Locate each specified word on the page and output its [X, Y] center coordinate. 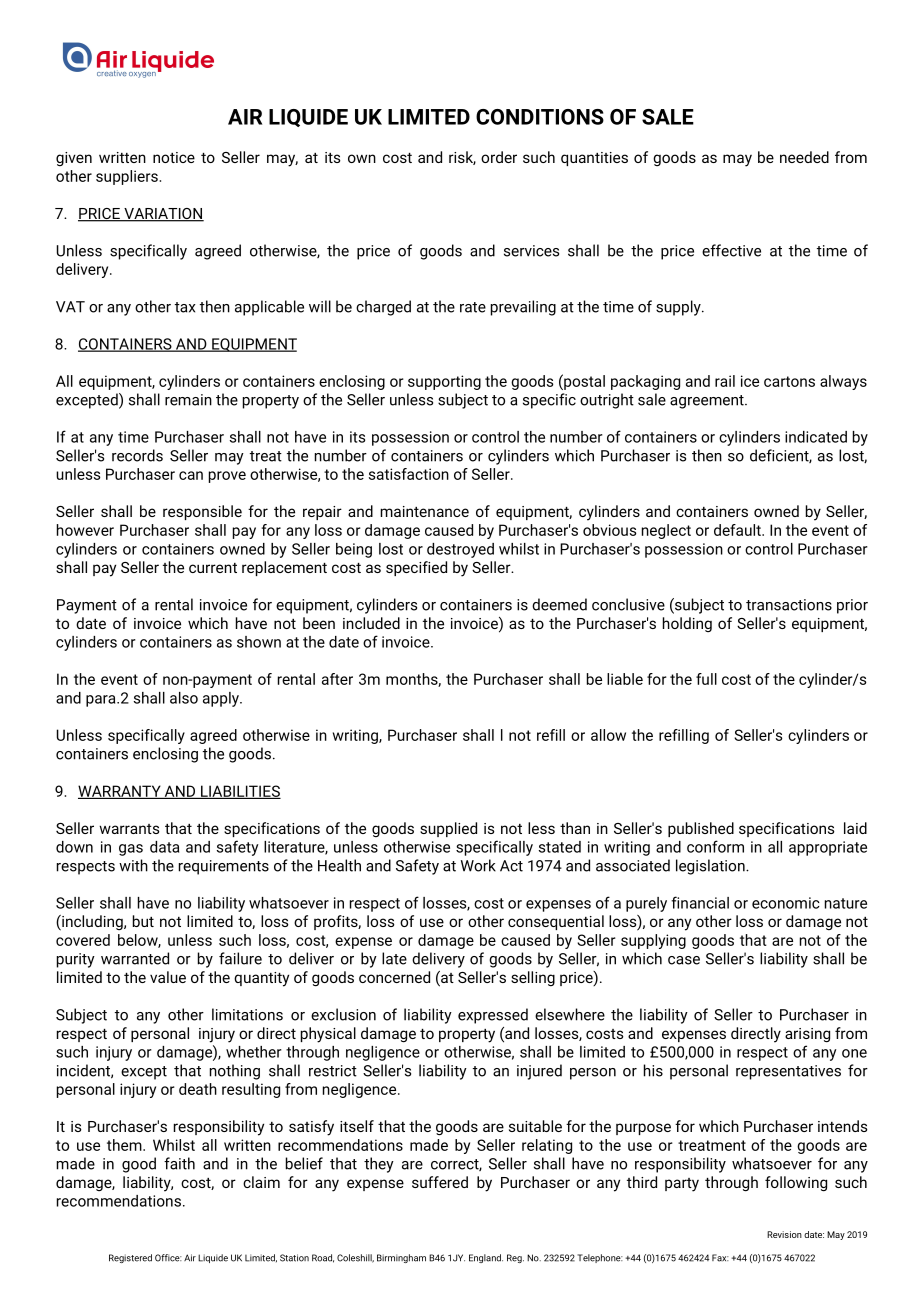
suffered [440, 1182]
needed [804, 157]
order [499, 157]
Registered [130, 1258]
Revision [784, 1234]
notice [174, 157]
